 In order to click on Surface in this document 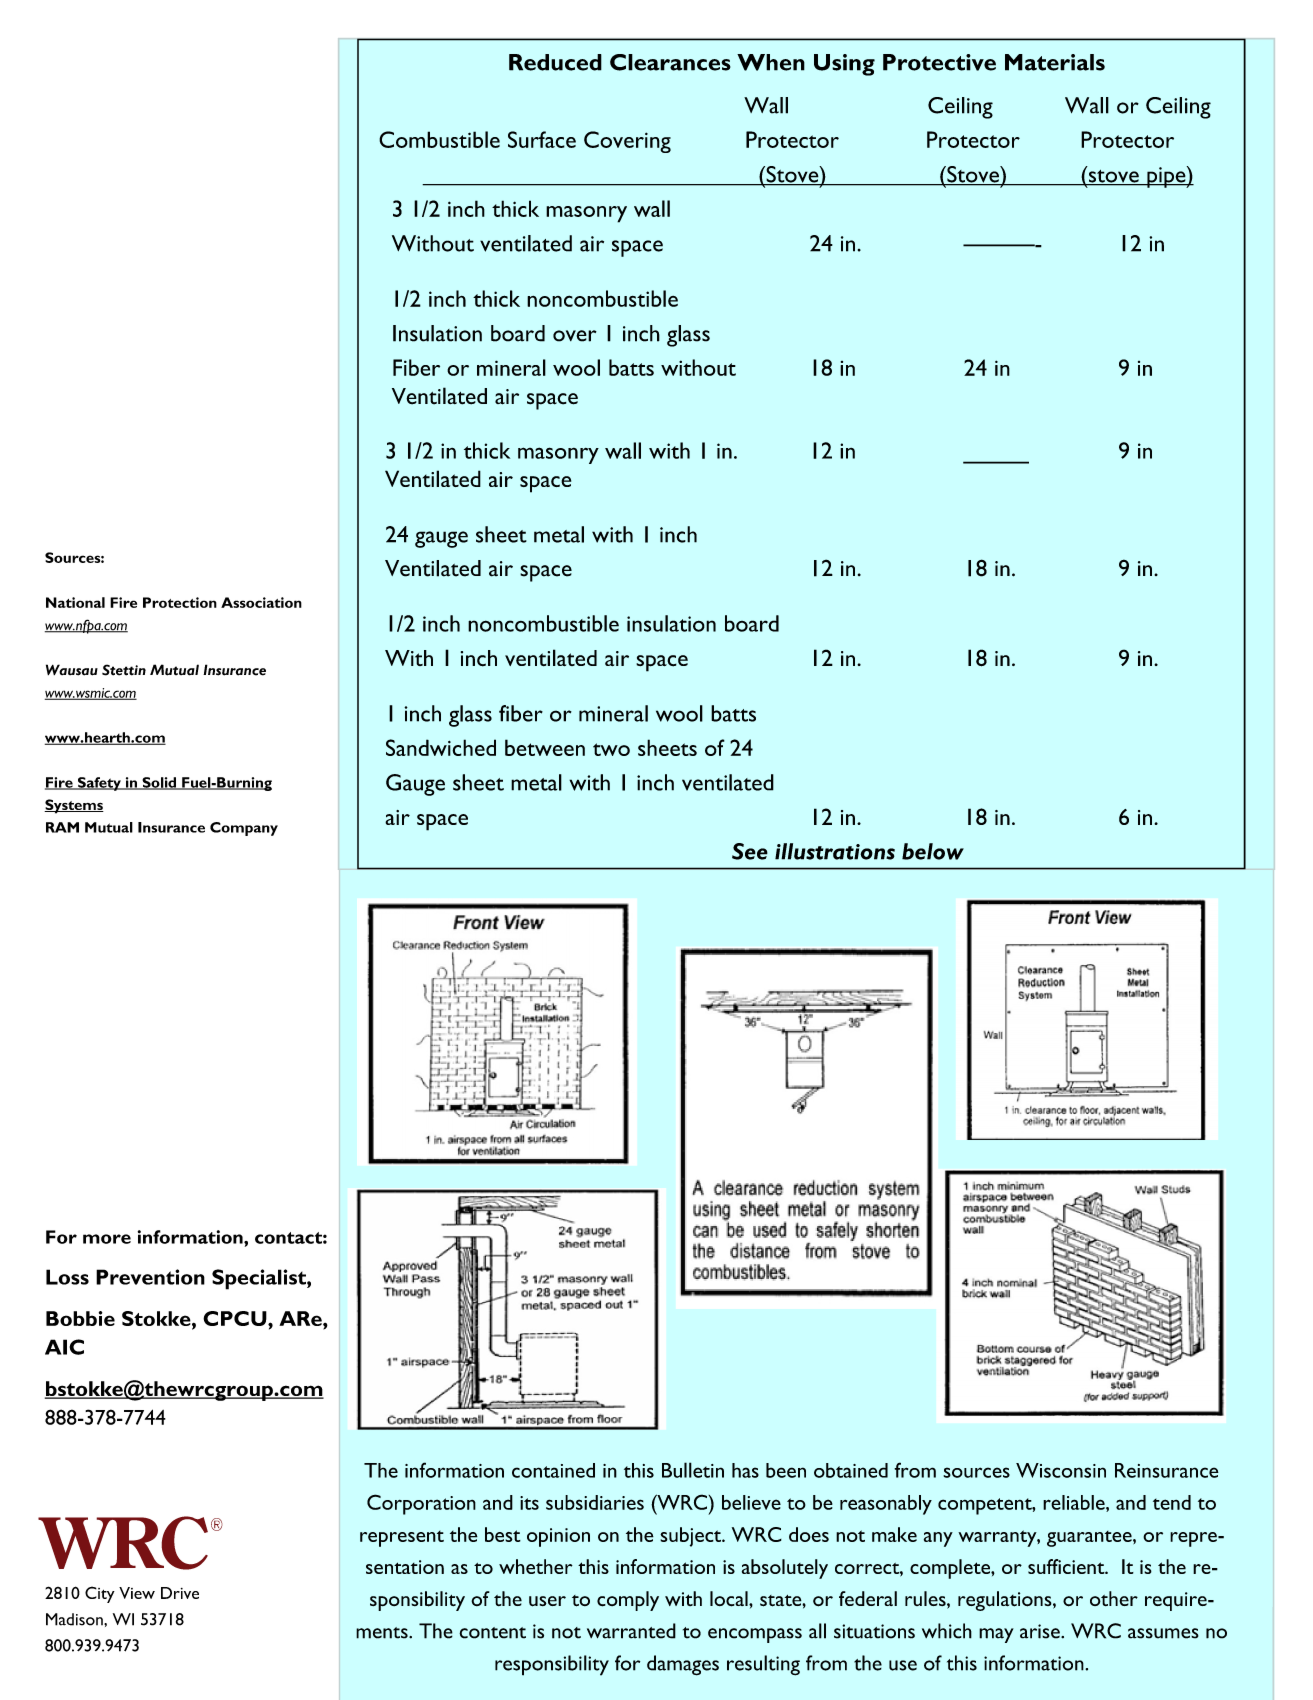, I will do `click(542, 139)`.
